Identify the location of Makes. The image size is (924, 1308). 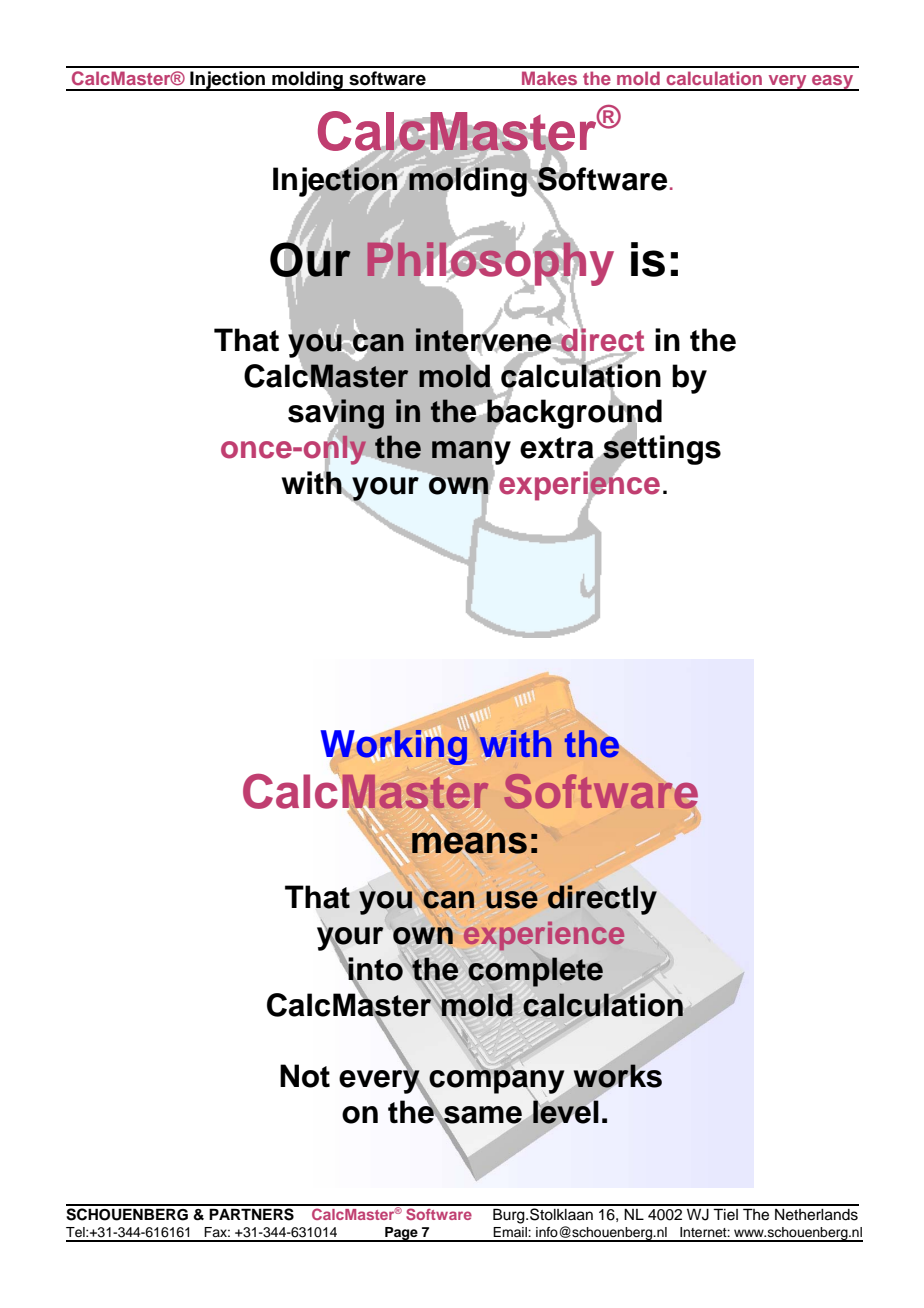
(549, 78).
